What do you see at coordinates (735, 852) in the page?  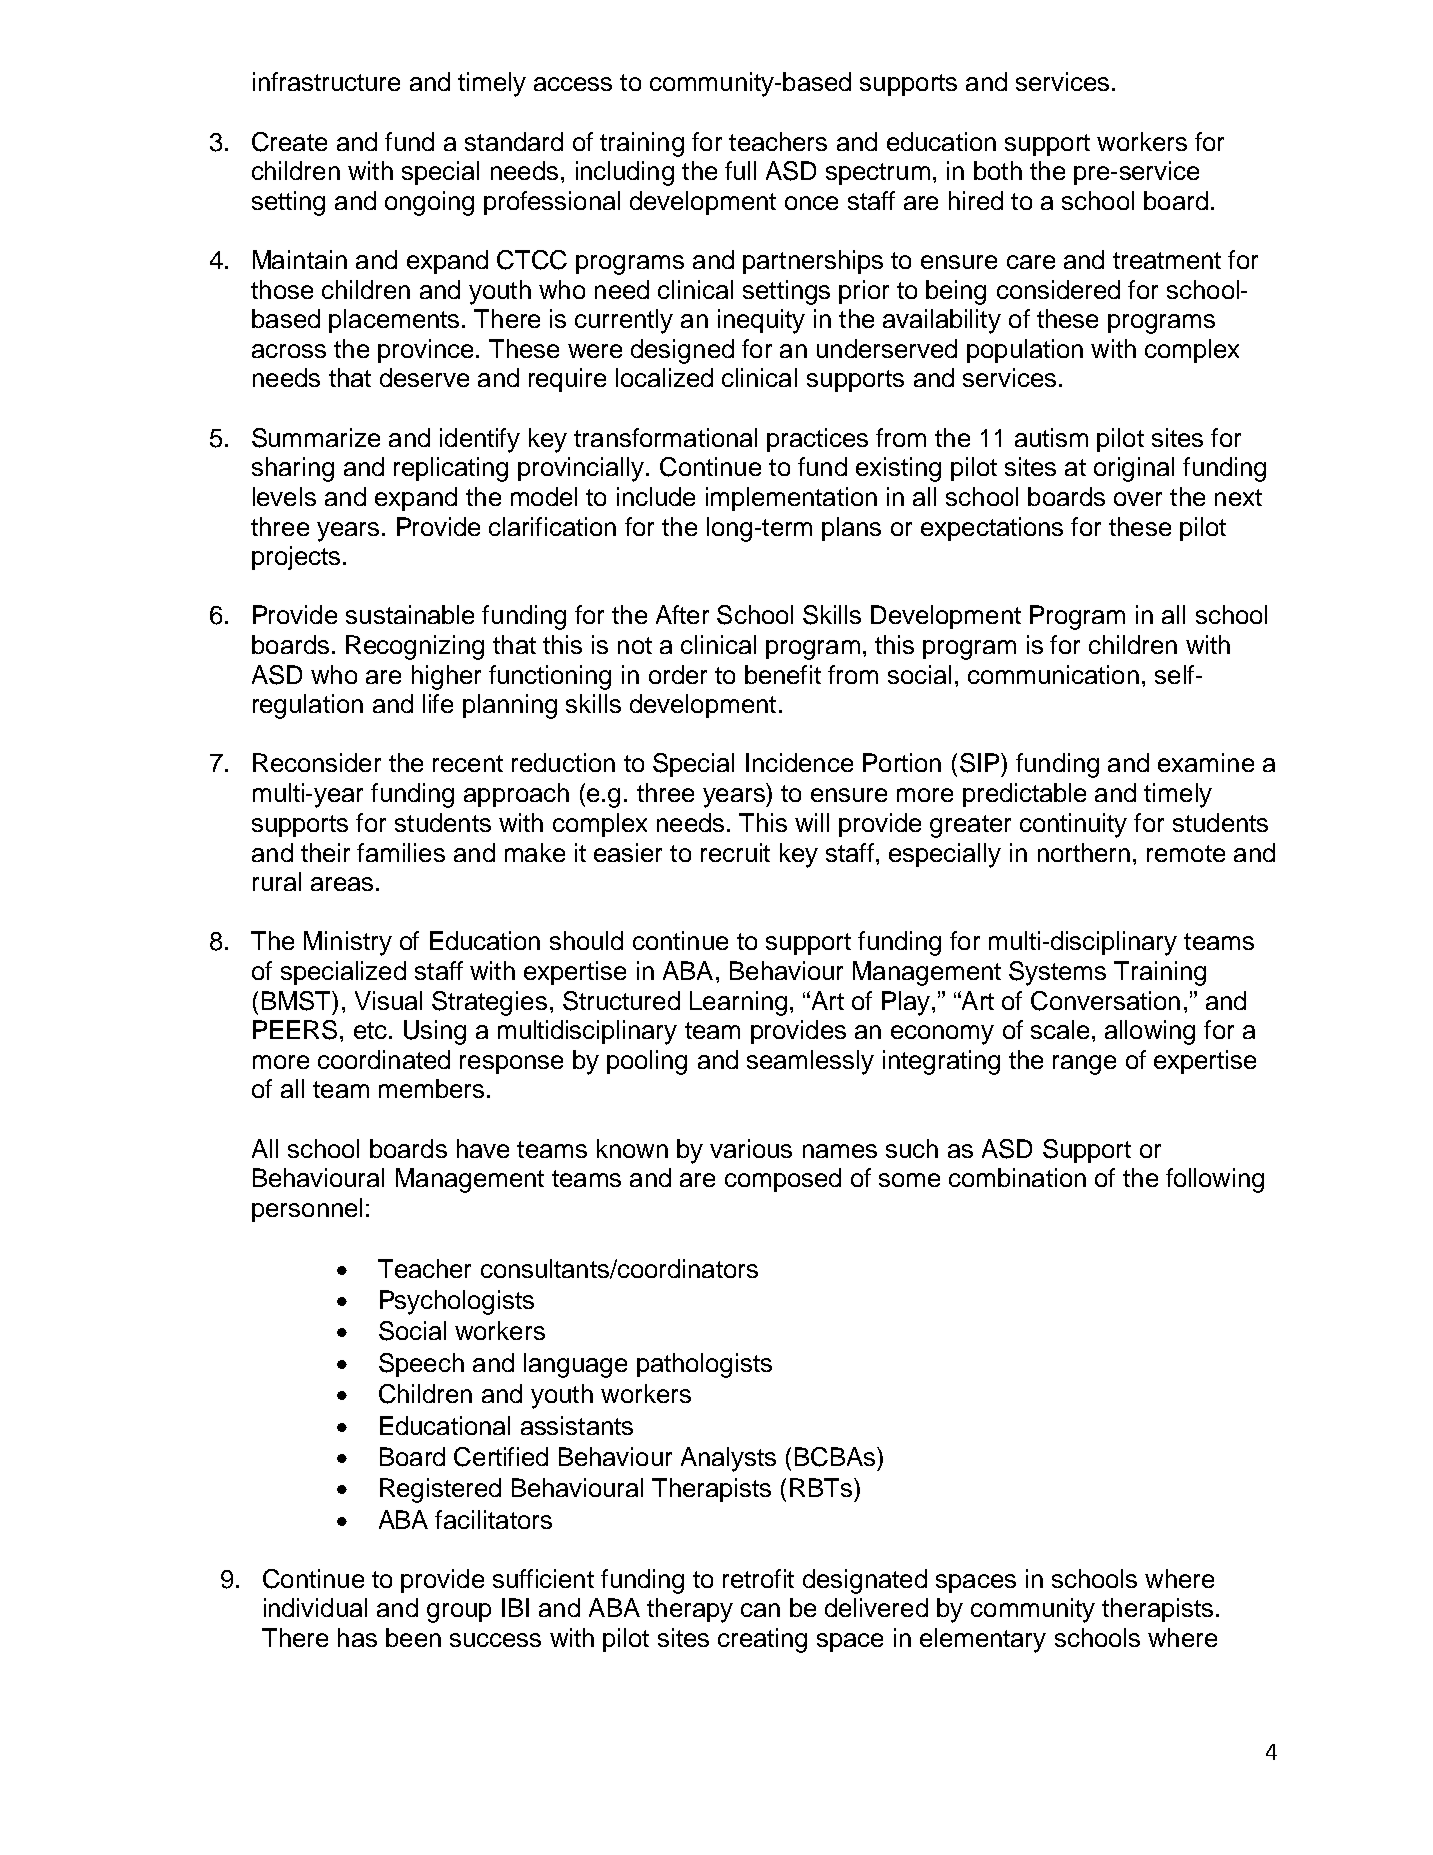 I see `recruit` at bounding box center [735, 852].
